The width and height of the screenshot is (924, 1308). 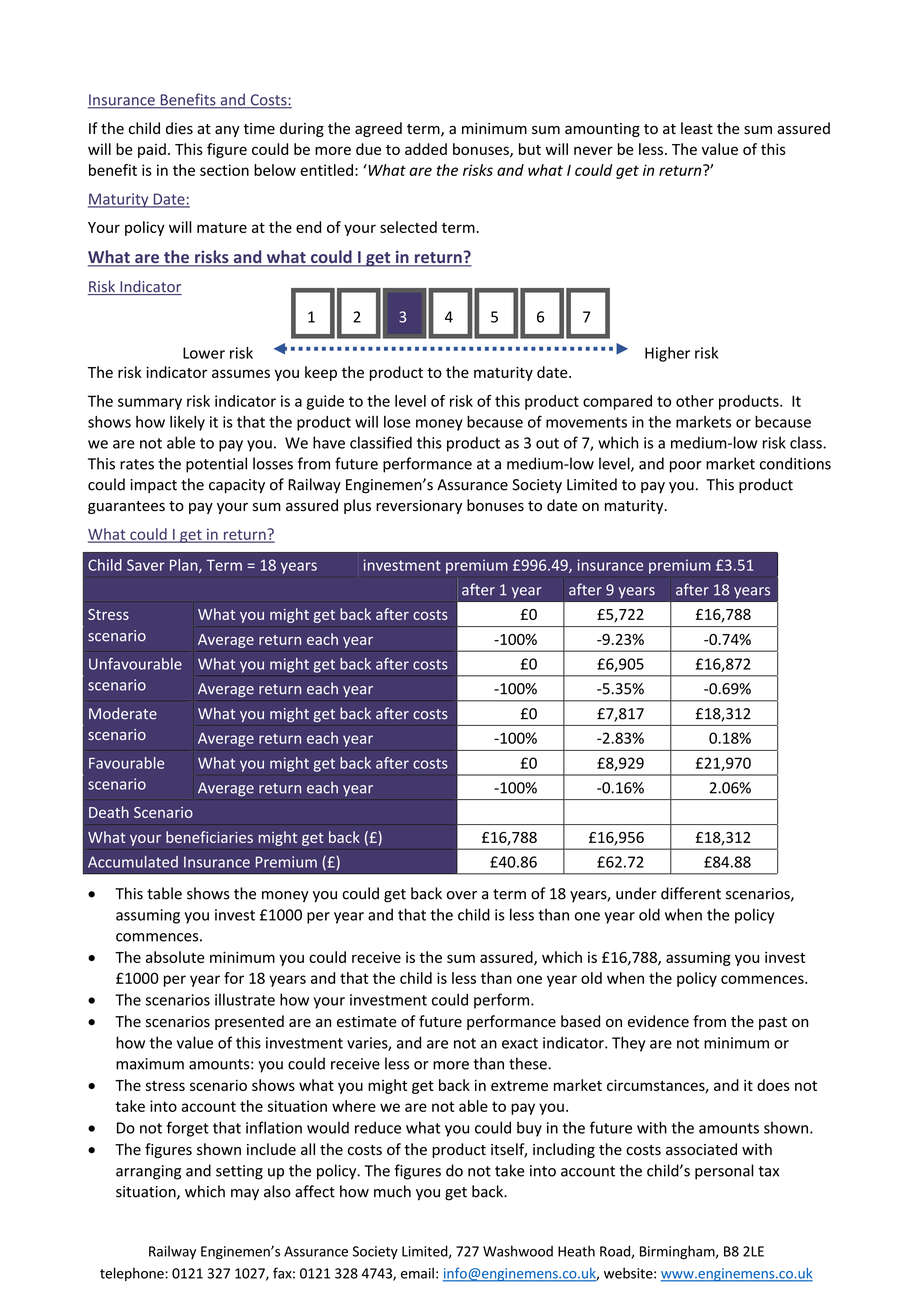 I want to click on telephone, so click(x=133, y=1274).
